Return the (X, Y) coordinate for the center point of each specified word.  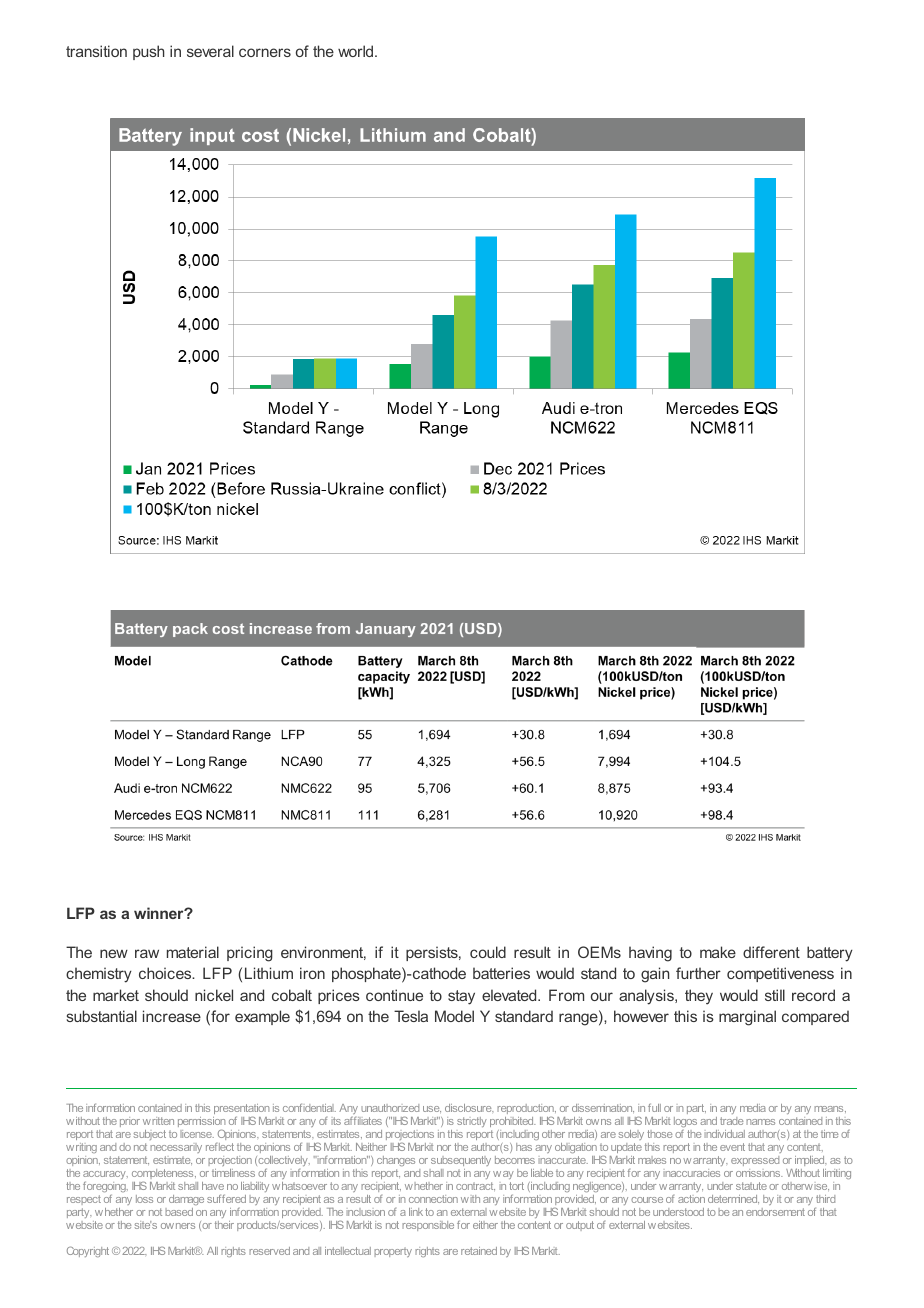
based (179, 1212)
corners (265, 52)
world (357, 51)
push (148, 52)
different (771, 952)
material (193, 952)
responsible (428, 1226)
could (488, 952)
